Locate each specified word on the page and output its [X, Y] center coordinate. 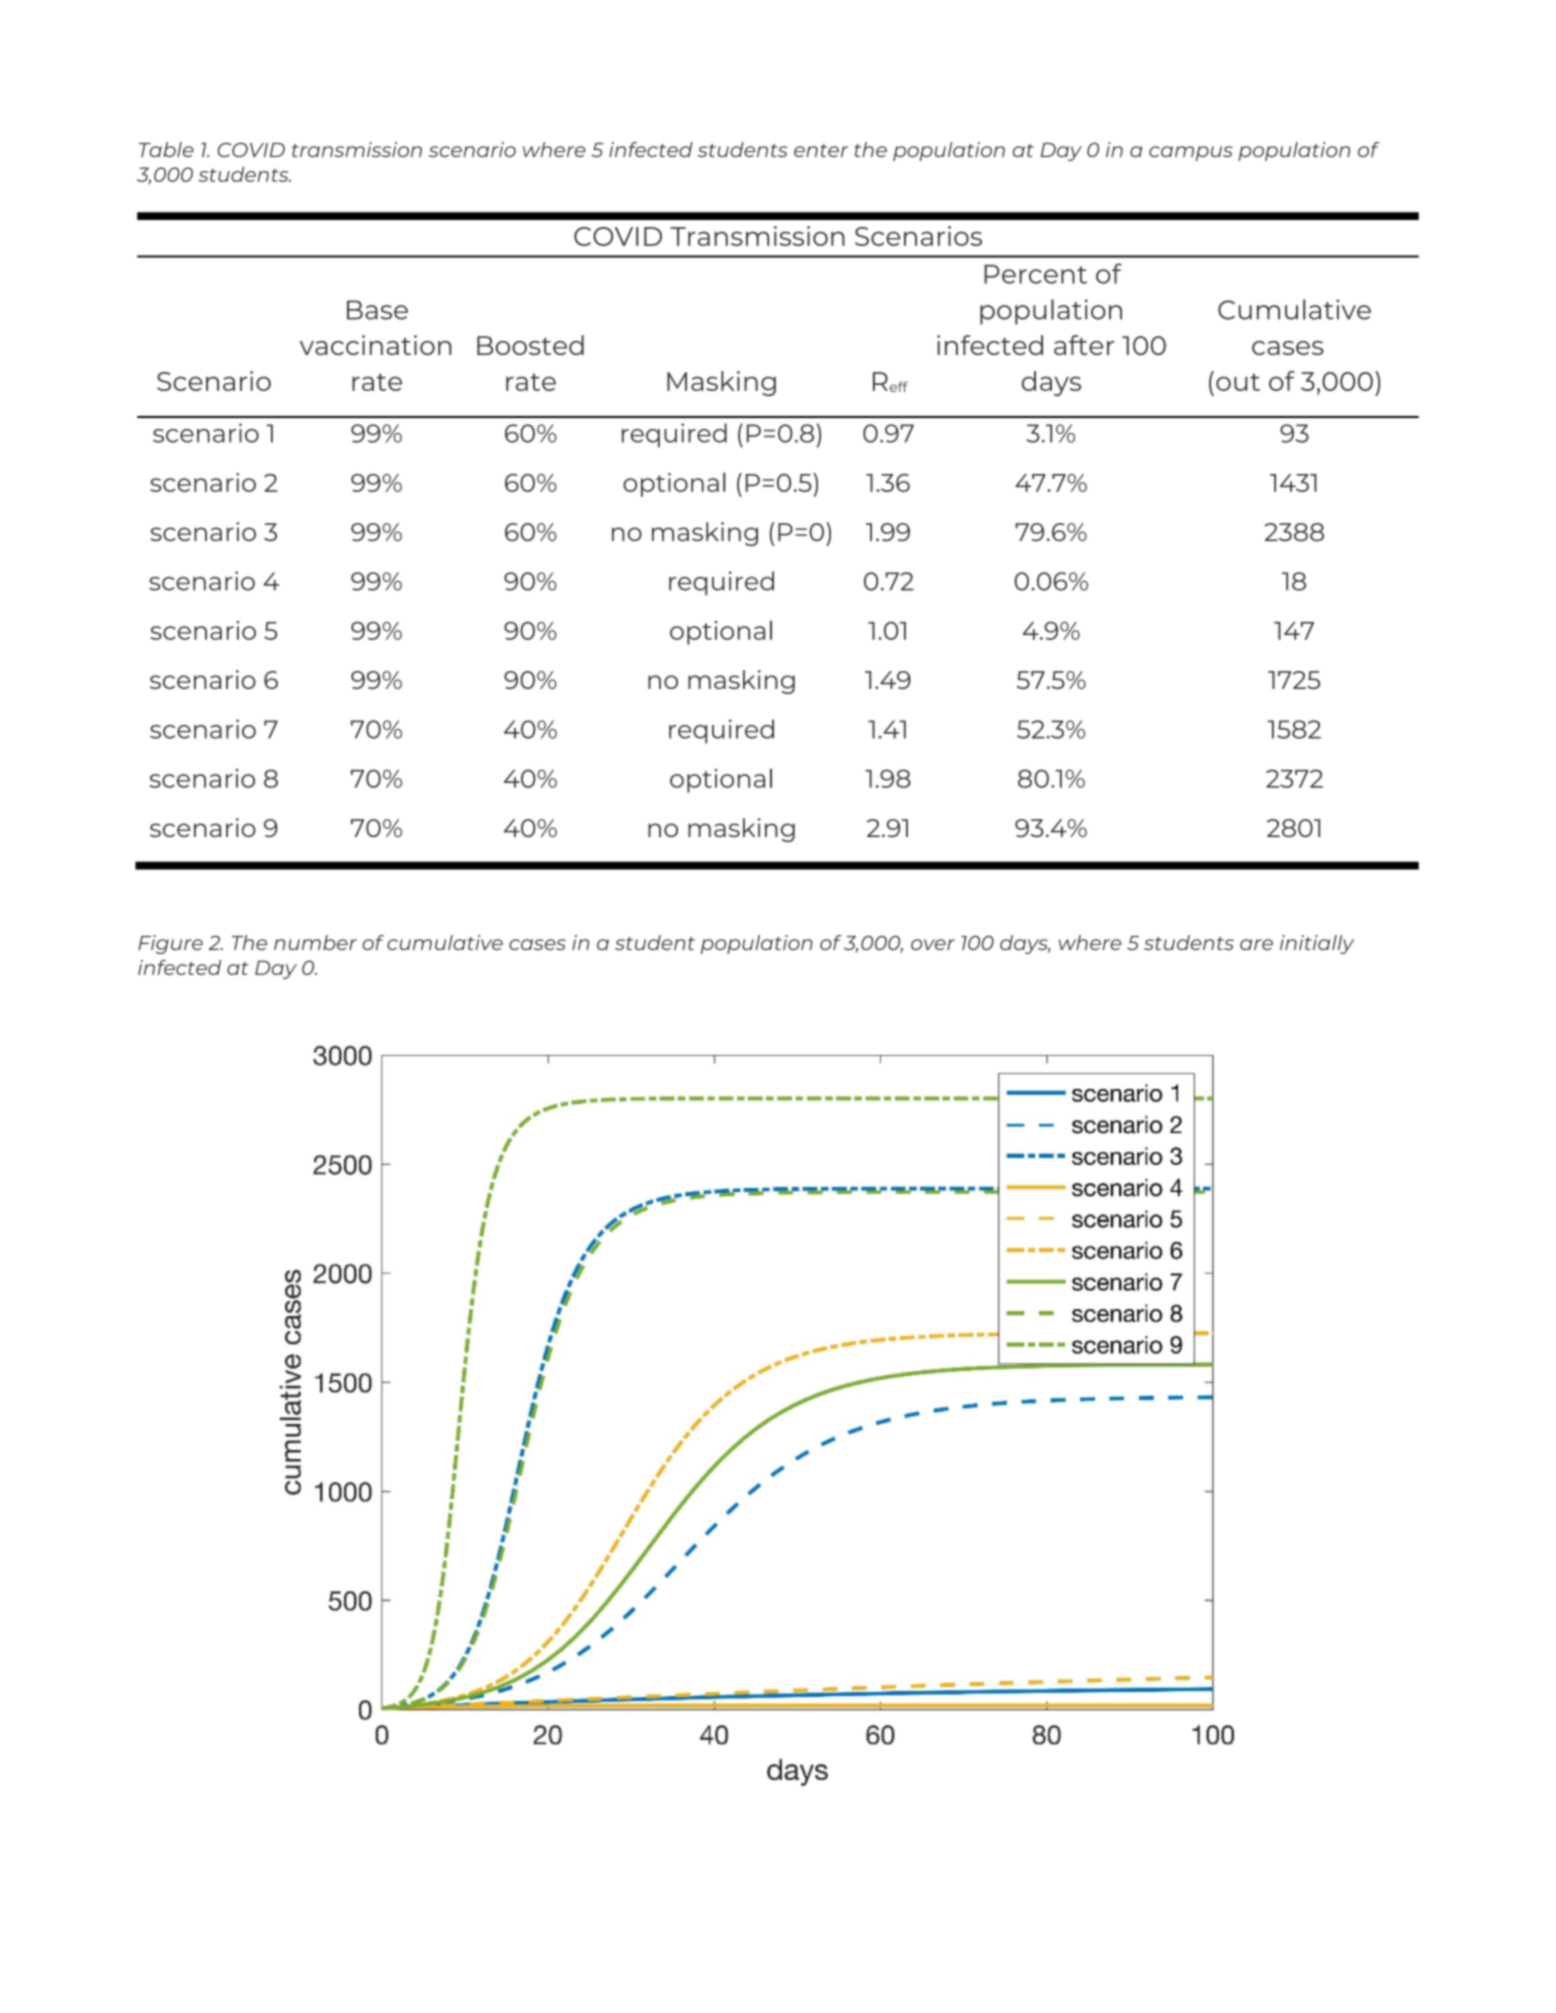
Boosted [530, 345]
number [315, 942]
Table [166, 149]
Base [377, 310]
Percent [1035, 274]
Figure [170, 944]
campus [1191, 153]
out [1238, 382]
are [1256, 944]
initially [1317, 944]
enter [821, 150]
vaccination [376, 345]
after [1084, 345]
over [933, 944]
